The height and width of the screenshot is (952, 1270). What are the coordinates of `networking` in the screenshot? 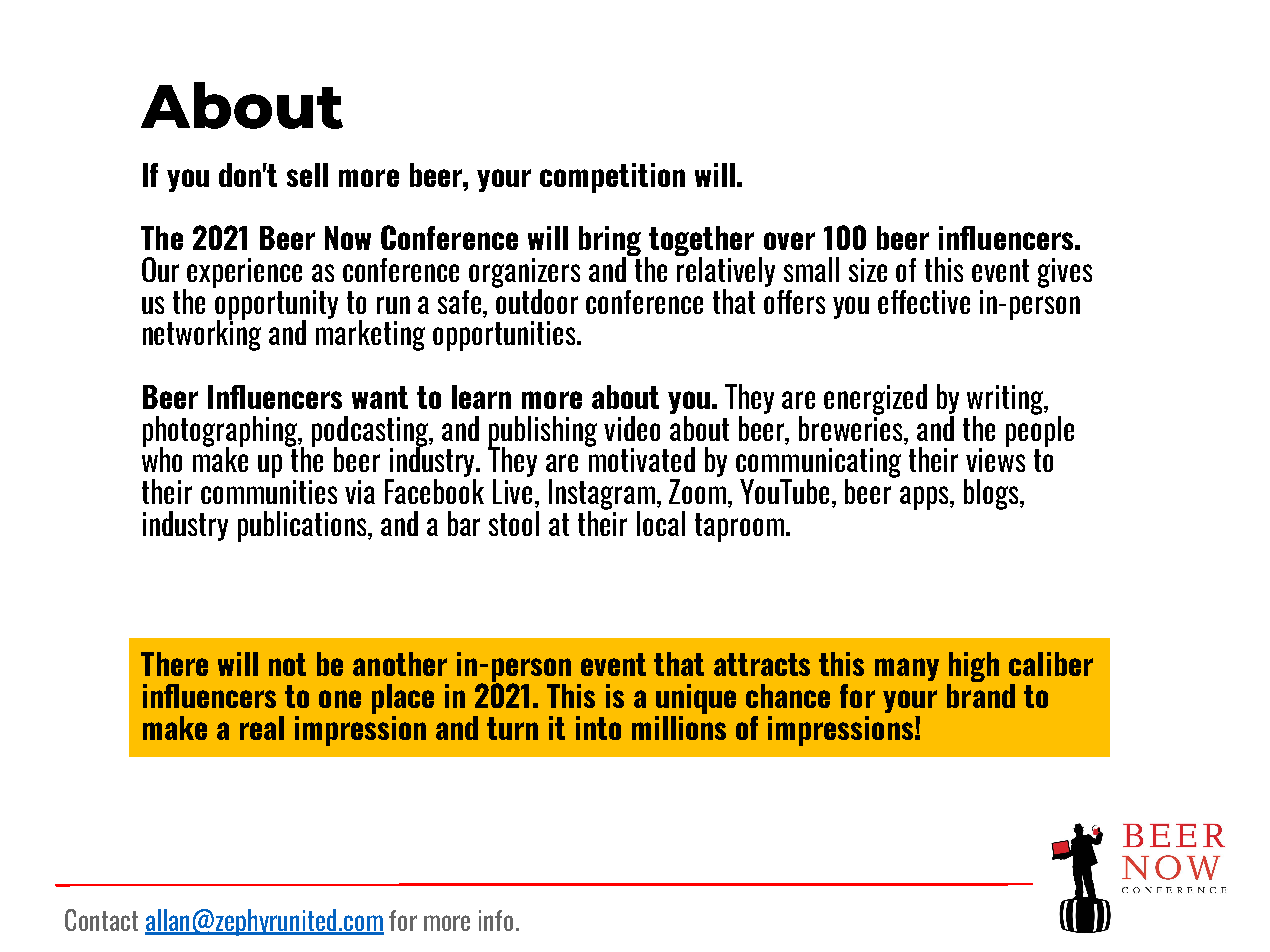 It's located at (202, 334).
